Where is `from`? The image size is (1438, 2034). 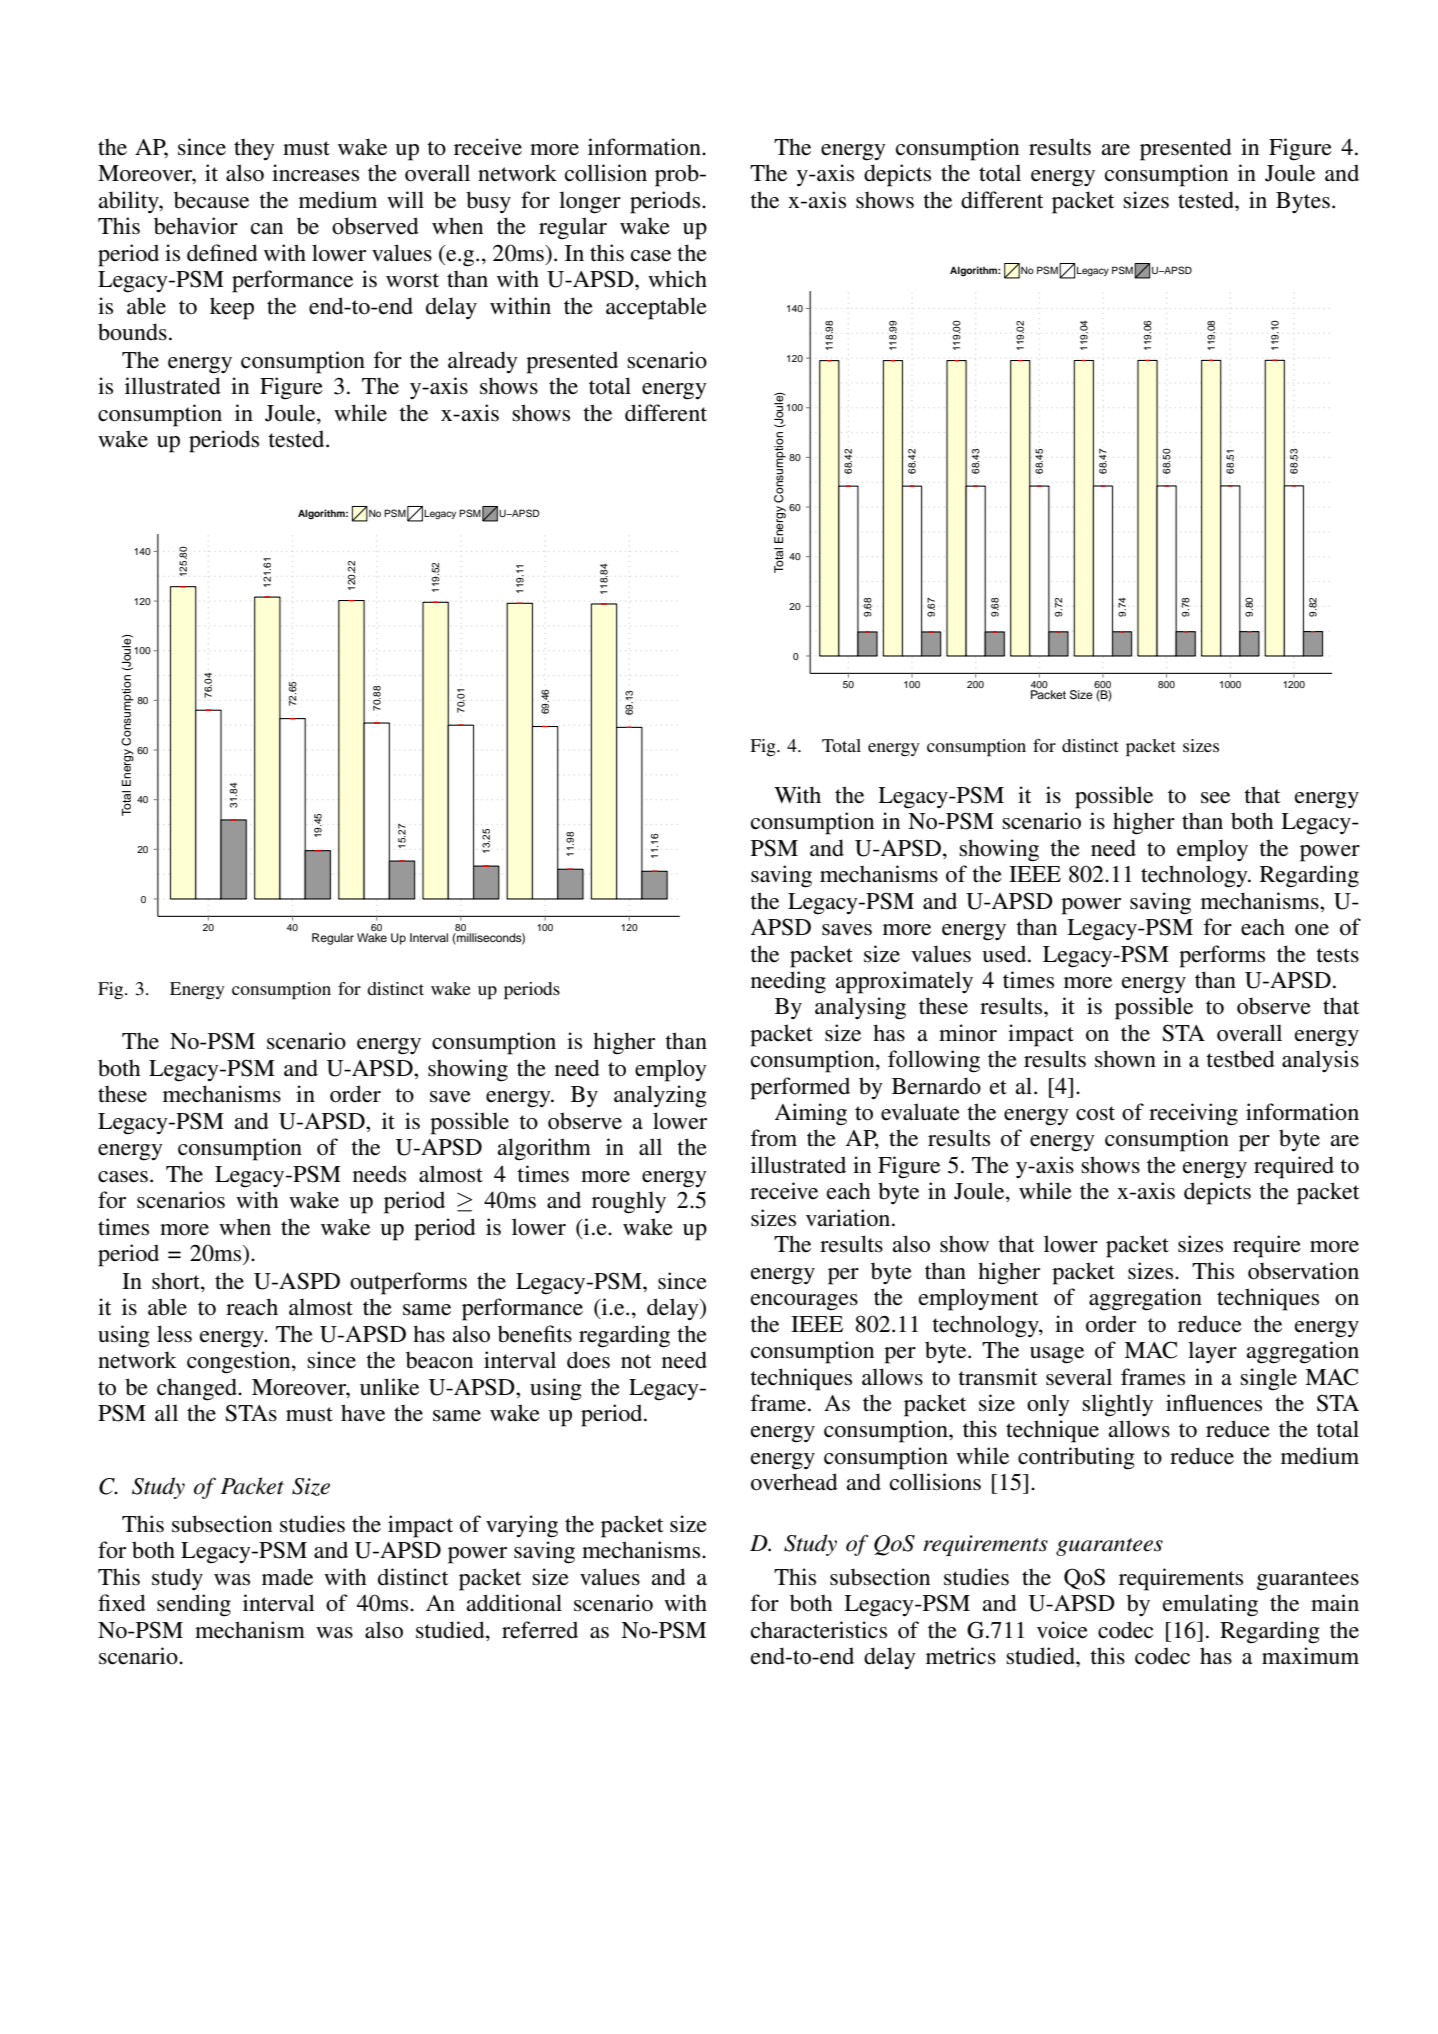 from is located at coordinates (773, 1138).
